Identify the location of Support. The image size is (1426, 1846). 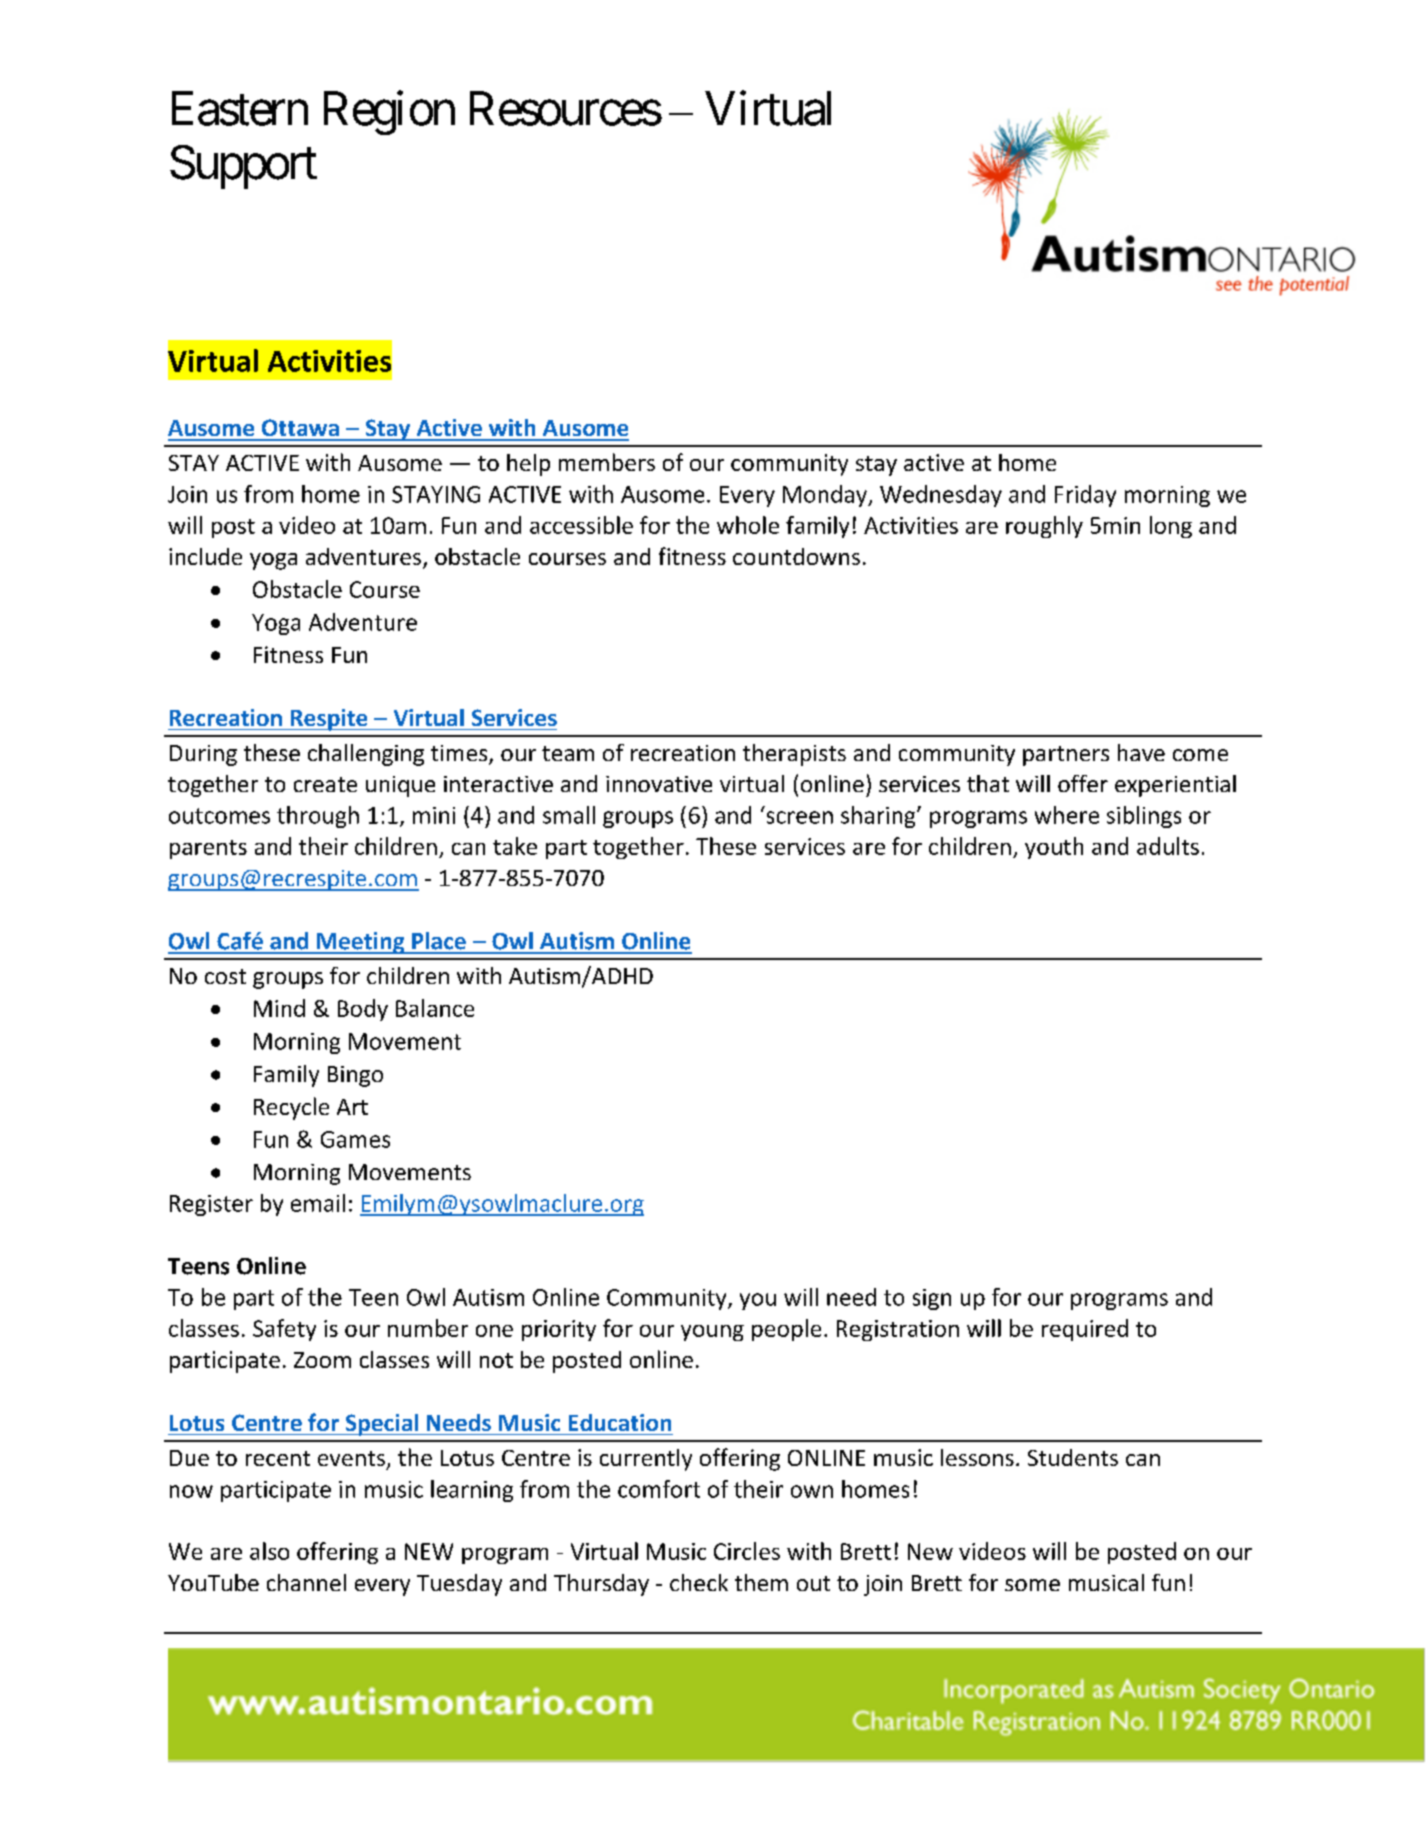
(243, 167).
